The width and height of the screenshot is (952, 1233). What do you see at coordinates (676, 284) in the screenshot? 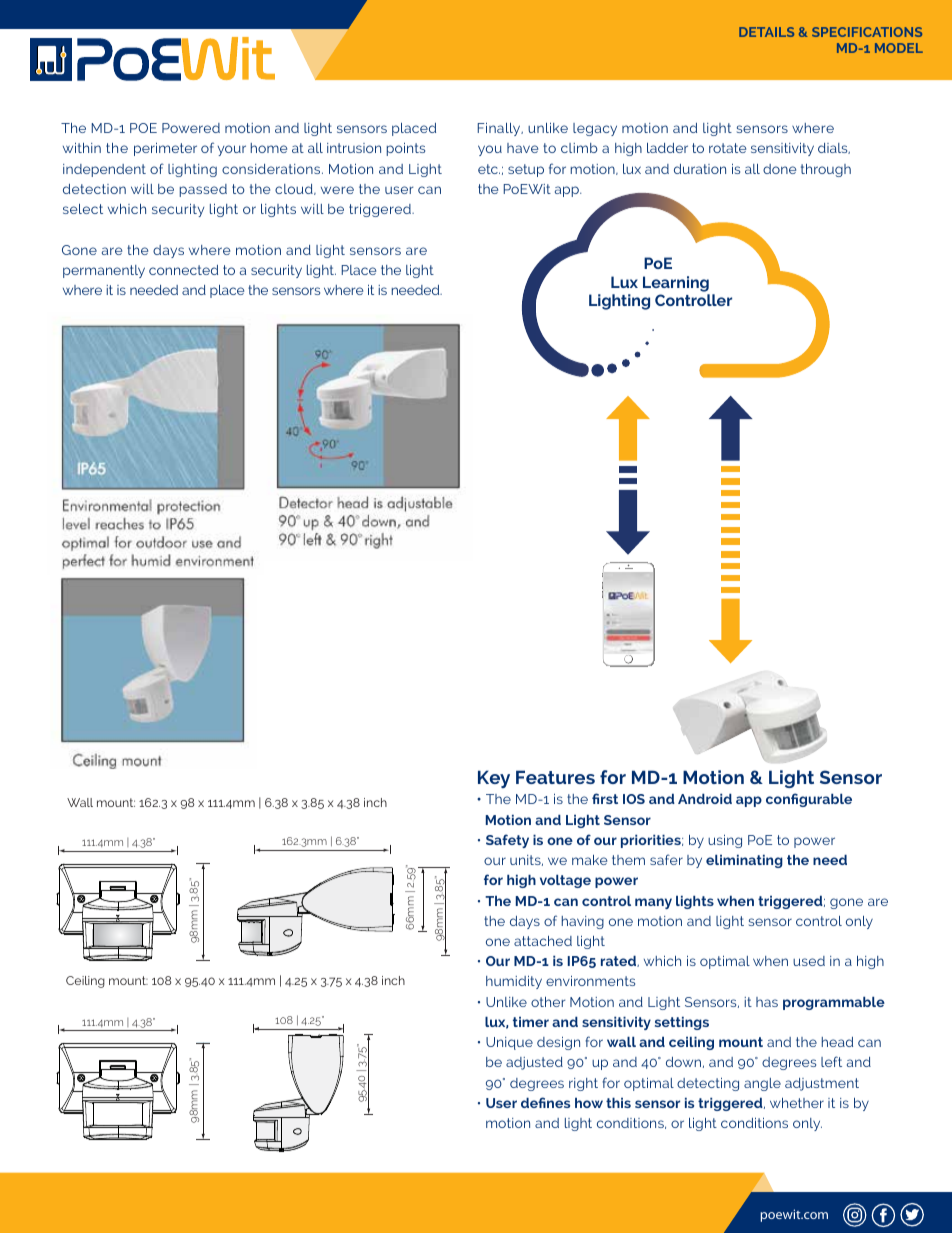
I see `Learning` at bounding box center [676, 284].
